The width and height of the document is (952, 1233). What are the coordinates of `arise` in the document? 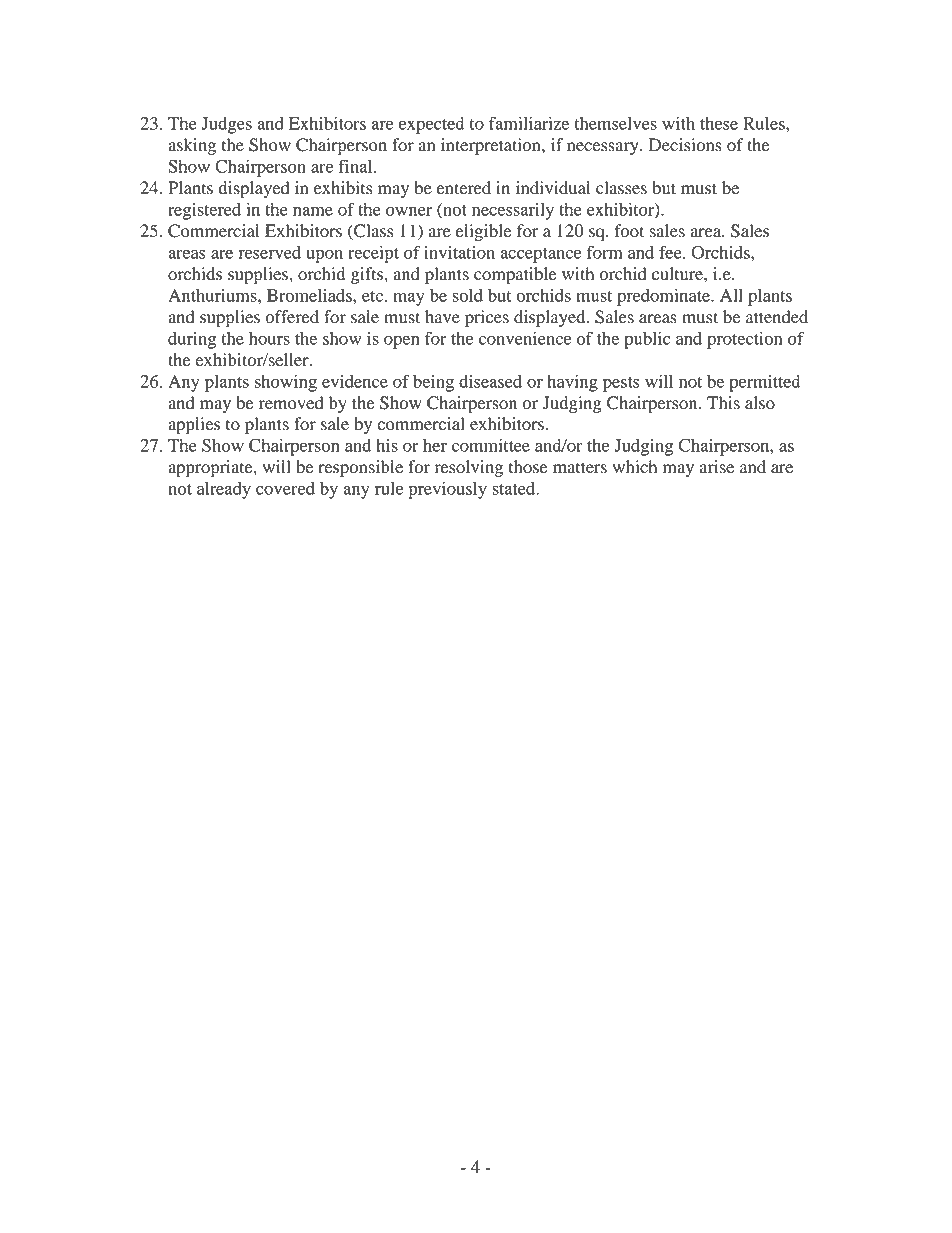 It's located at (717, 467).
